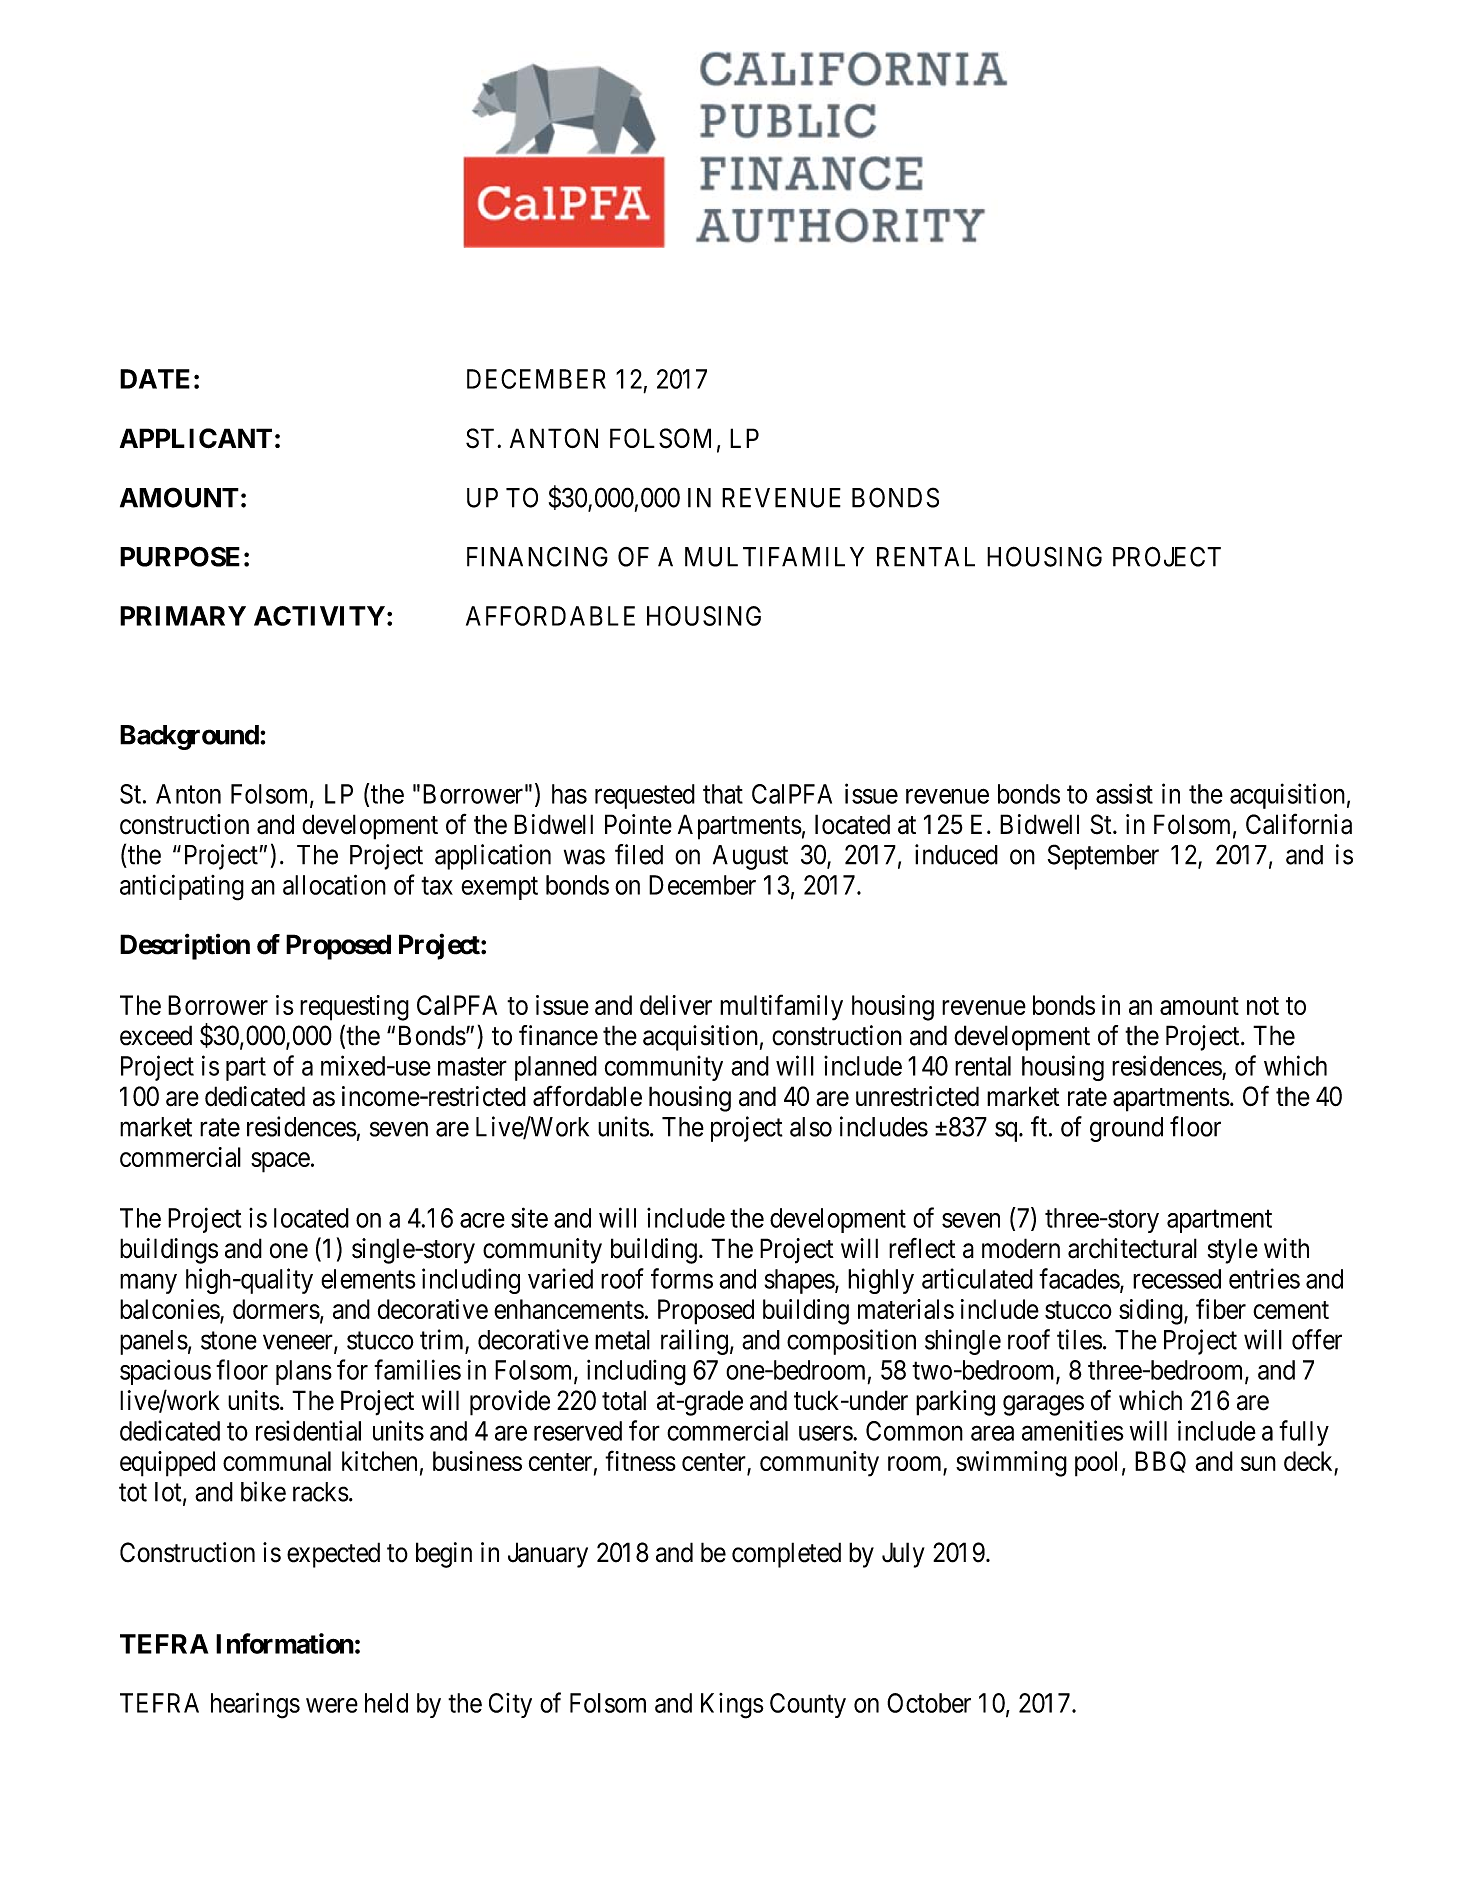 This image has height=1904, width=1471. What do you see at coordinates (285, 1643) in the image?
I see `Information` at bounding box center [285, 1643].
